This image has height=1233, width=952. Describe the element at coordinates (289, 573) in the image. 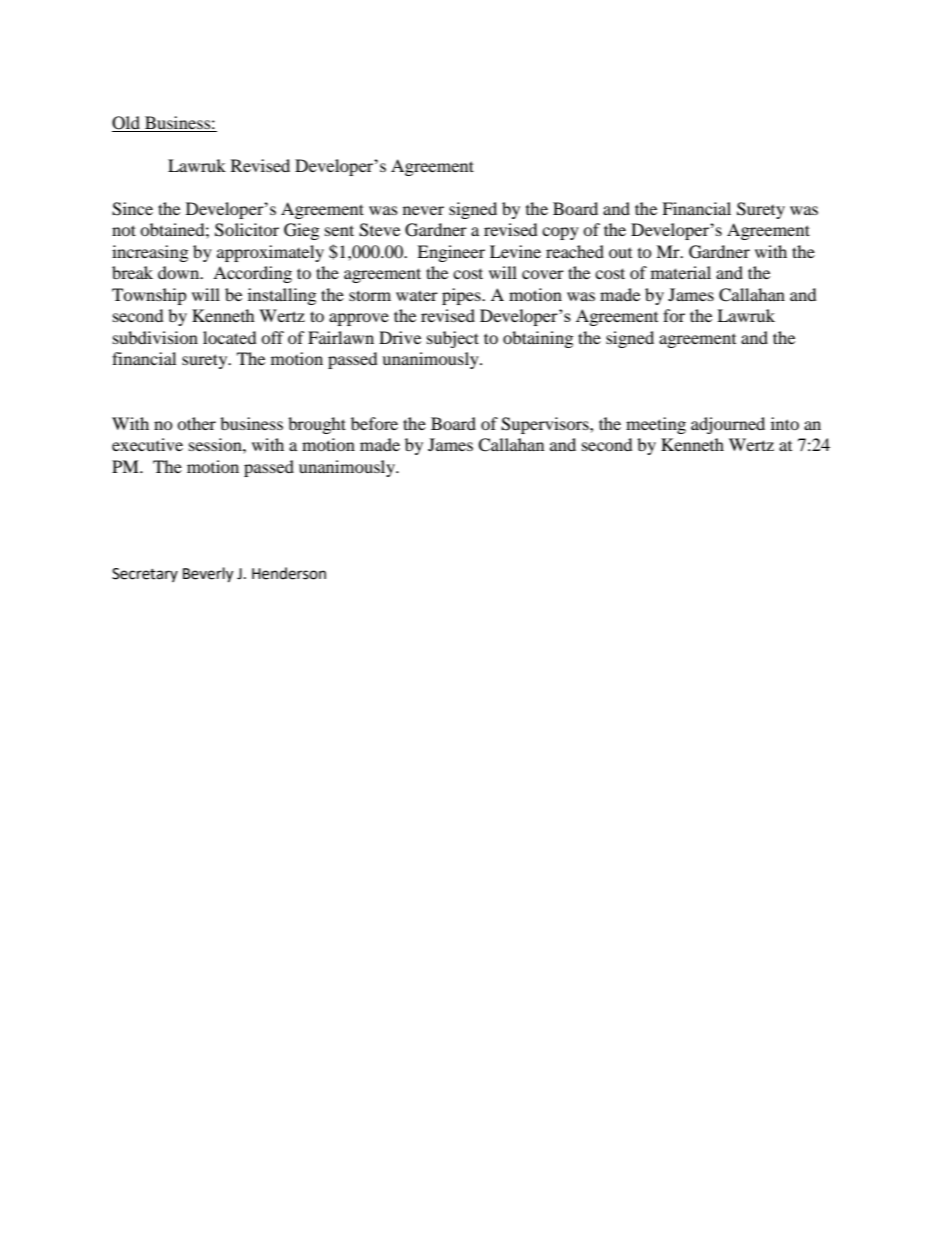

I see `Henderson` at that location.
